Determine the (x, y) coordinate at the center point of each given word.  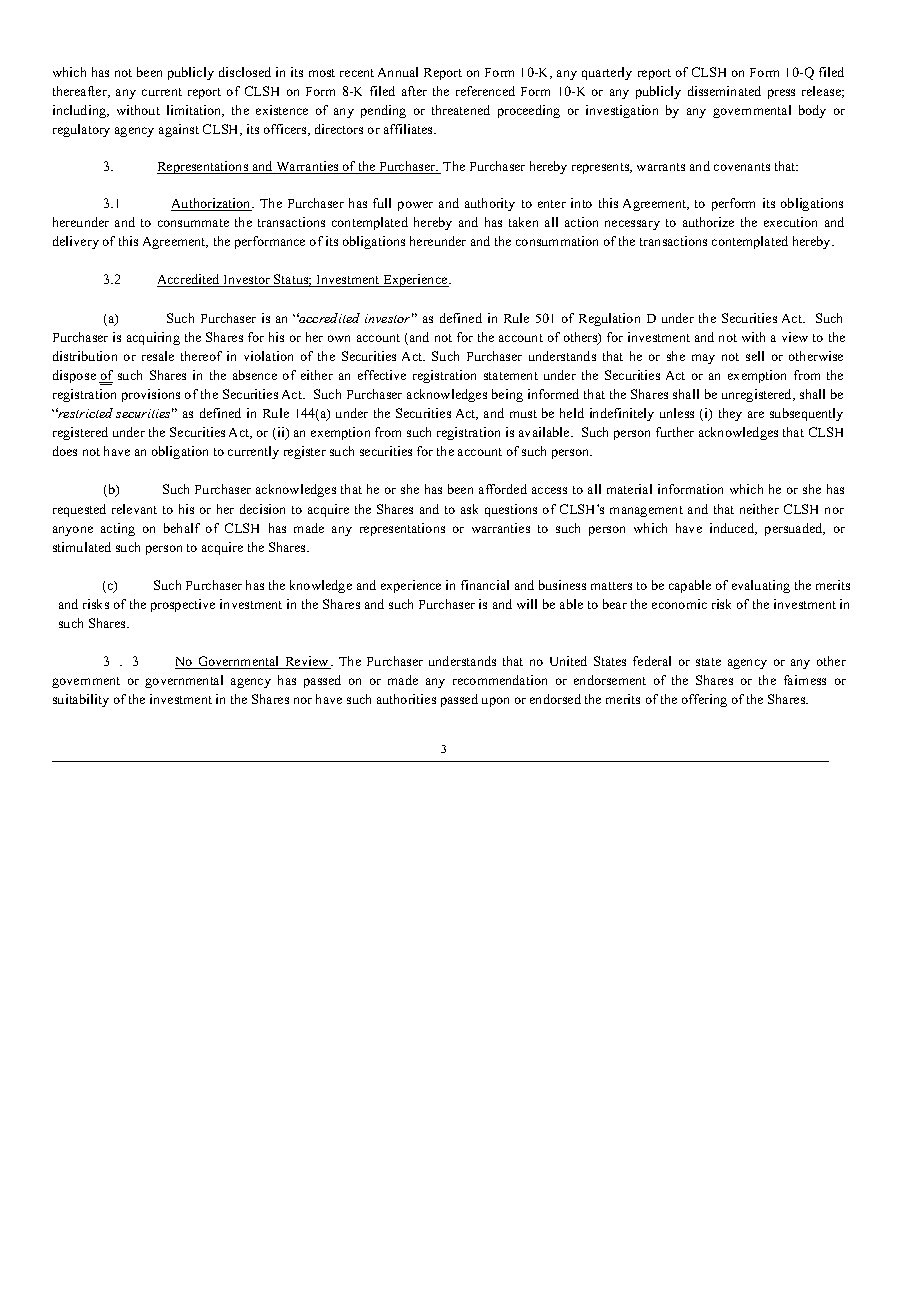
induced (733, 529)
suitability (81, 700)
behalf (182, 528)
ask (469, 509)
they (730, 414)
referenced (485, 91)
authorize (708, 222)
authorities (406, 699)
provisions (151, 395)
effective (382, 375)
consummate (193, 223)
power (415, 206)
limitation (195, 111)
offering (704, 700)
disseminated (724, 91)
